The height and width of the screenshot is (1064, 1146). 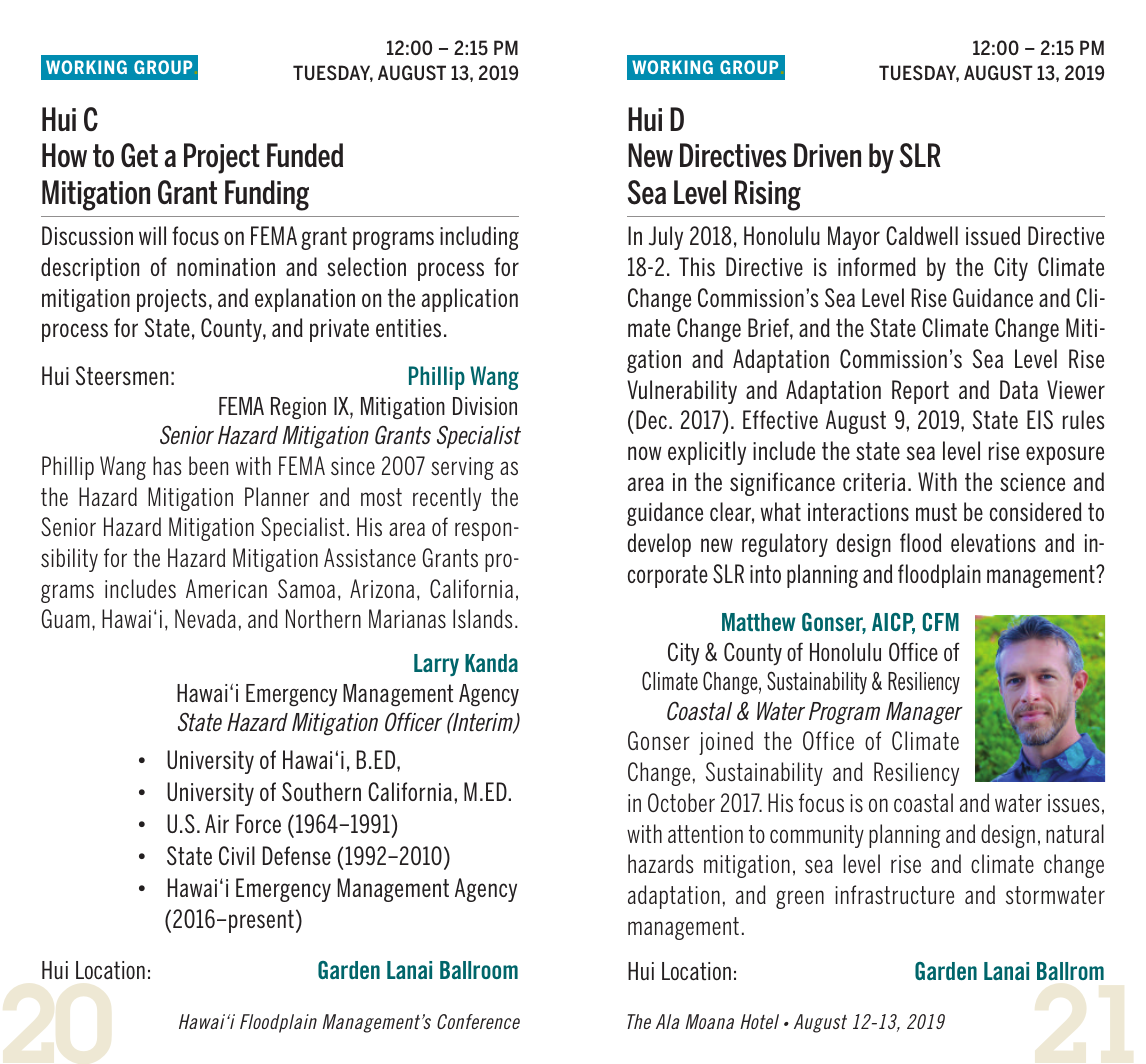 I want to click on Manager, so click(x=924, y=713).
